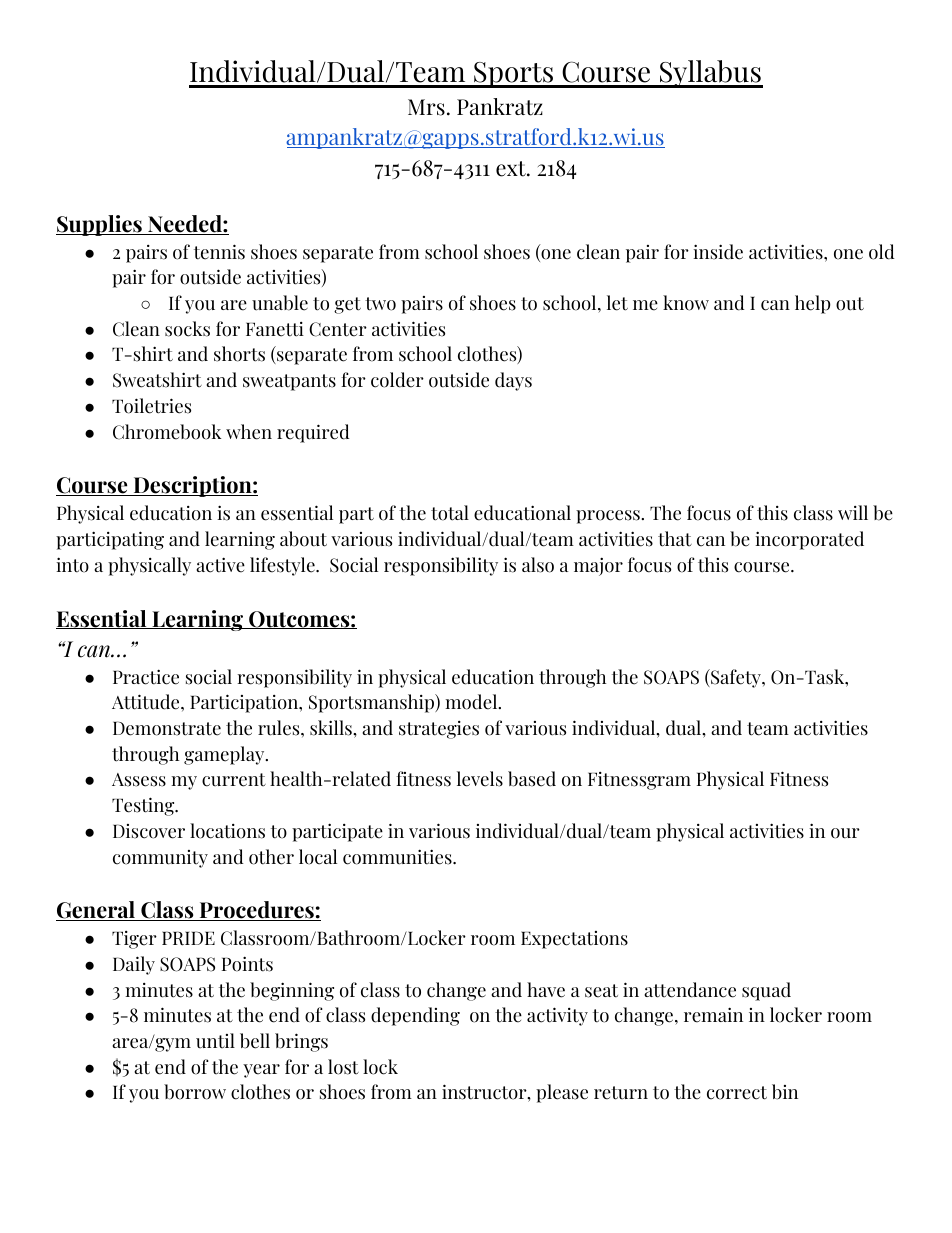 The width and height of the image is (952, 1233). What do you see at coordinates (450, 513) in the image?
I see `total` at bounding box center [450, 513].
